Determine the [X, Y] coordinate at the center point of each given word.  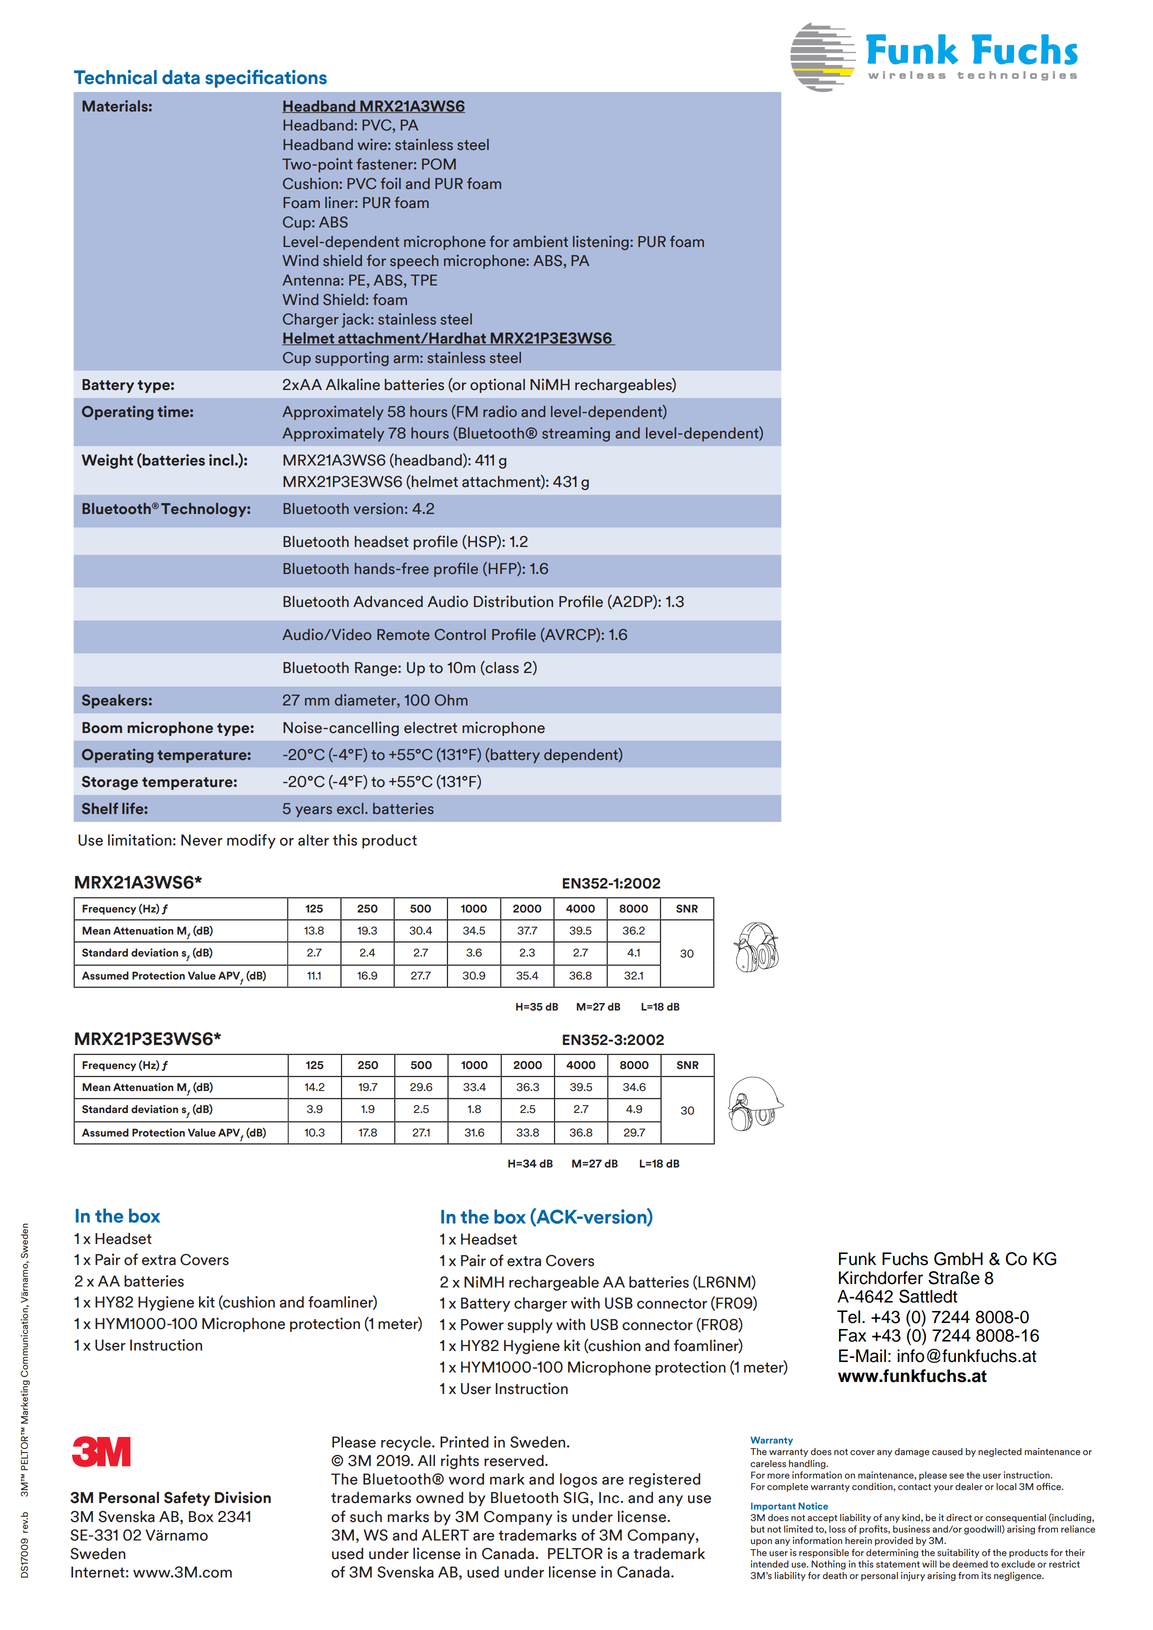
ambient [540, 241]
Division [243, 1497]
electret [430, 728]
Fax [852, 1335]
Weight [107, 461]
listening [602, 242]
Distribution [513, 601]
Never [202, 840]
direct [959, 1518]
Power [482, 1325]
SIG [577, 1498]
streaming [576, 434]
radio [500, 411]
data [181, 77]
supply [530, 1326]
